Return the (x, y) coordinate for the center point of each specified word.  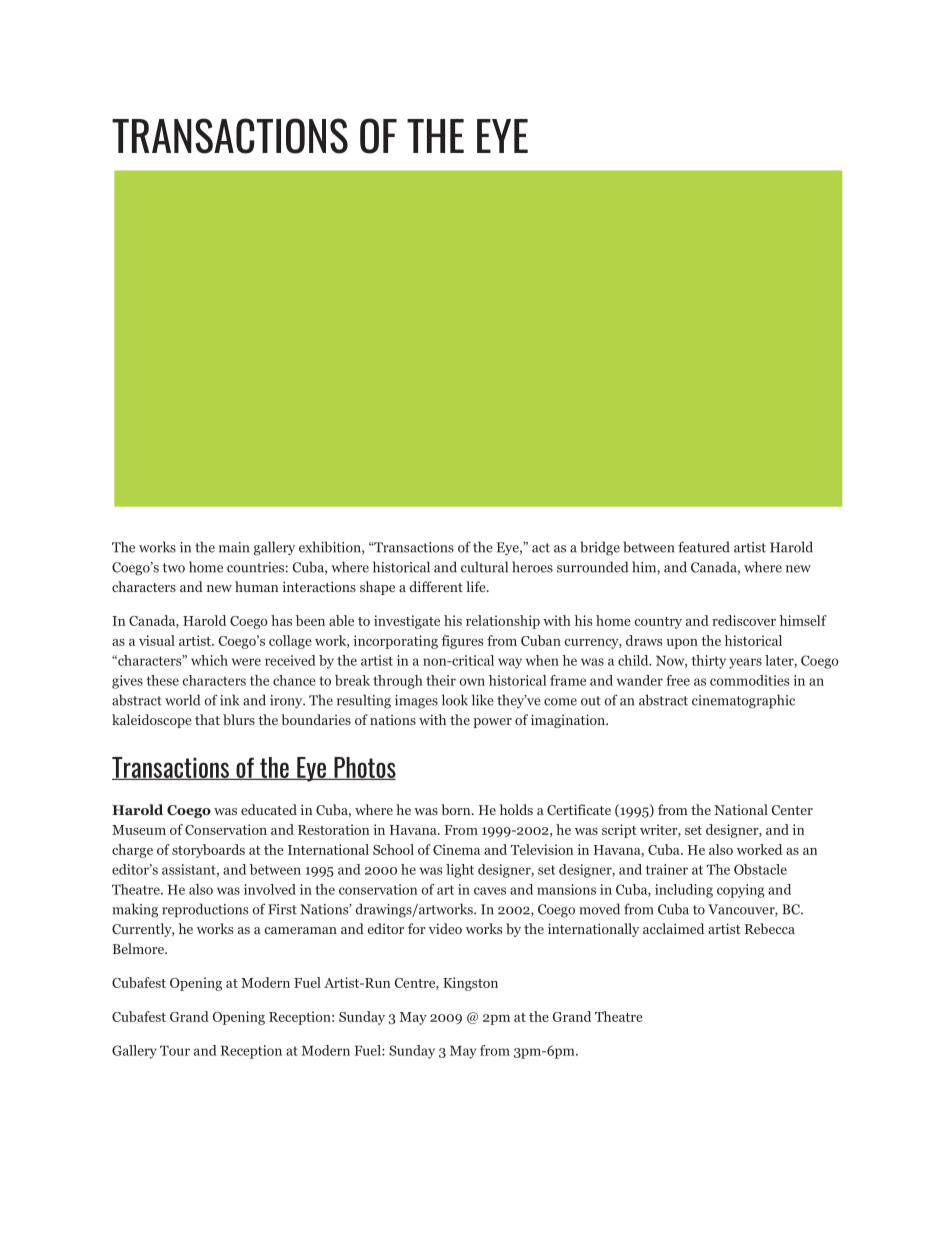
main (234, 547)
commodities (750, 680)
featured (704, 547)
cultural (484, 567)
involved (270, 889)
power (492, 723)
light (460, 871)
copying (741, 891)
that (207, 719)
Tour (175, 1050)
